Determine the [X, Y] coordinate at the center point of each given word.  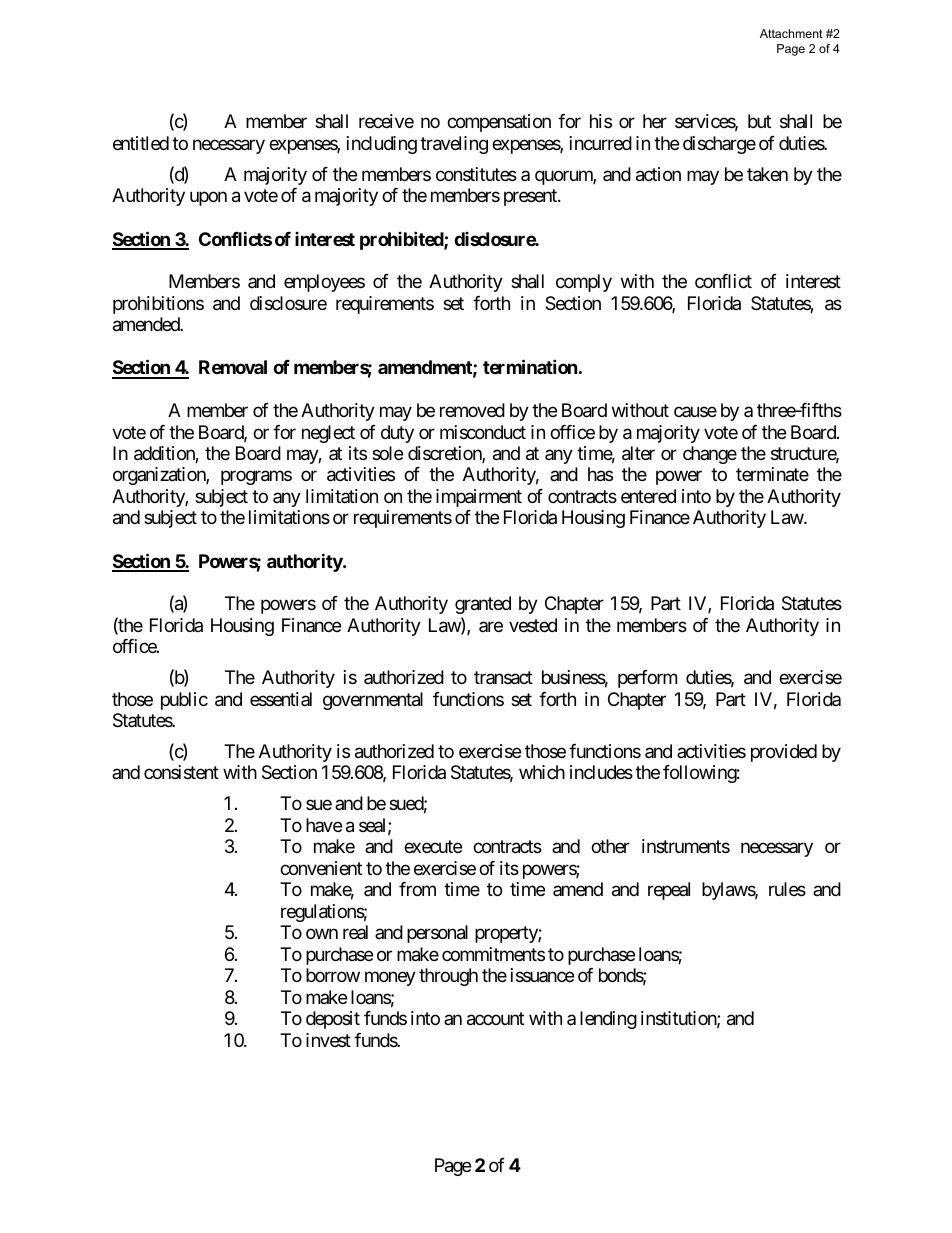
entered [648, 496]
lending [608, 1020]
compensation [499, 123]
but [759, 121]
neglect [328, 434]
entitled [141, 143]
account [495, 1019]
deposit [333, 1020]
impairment [479, 498]
